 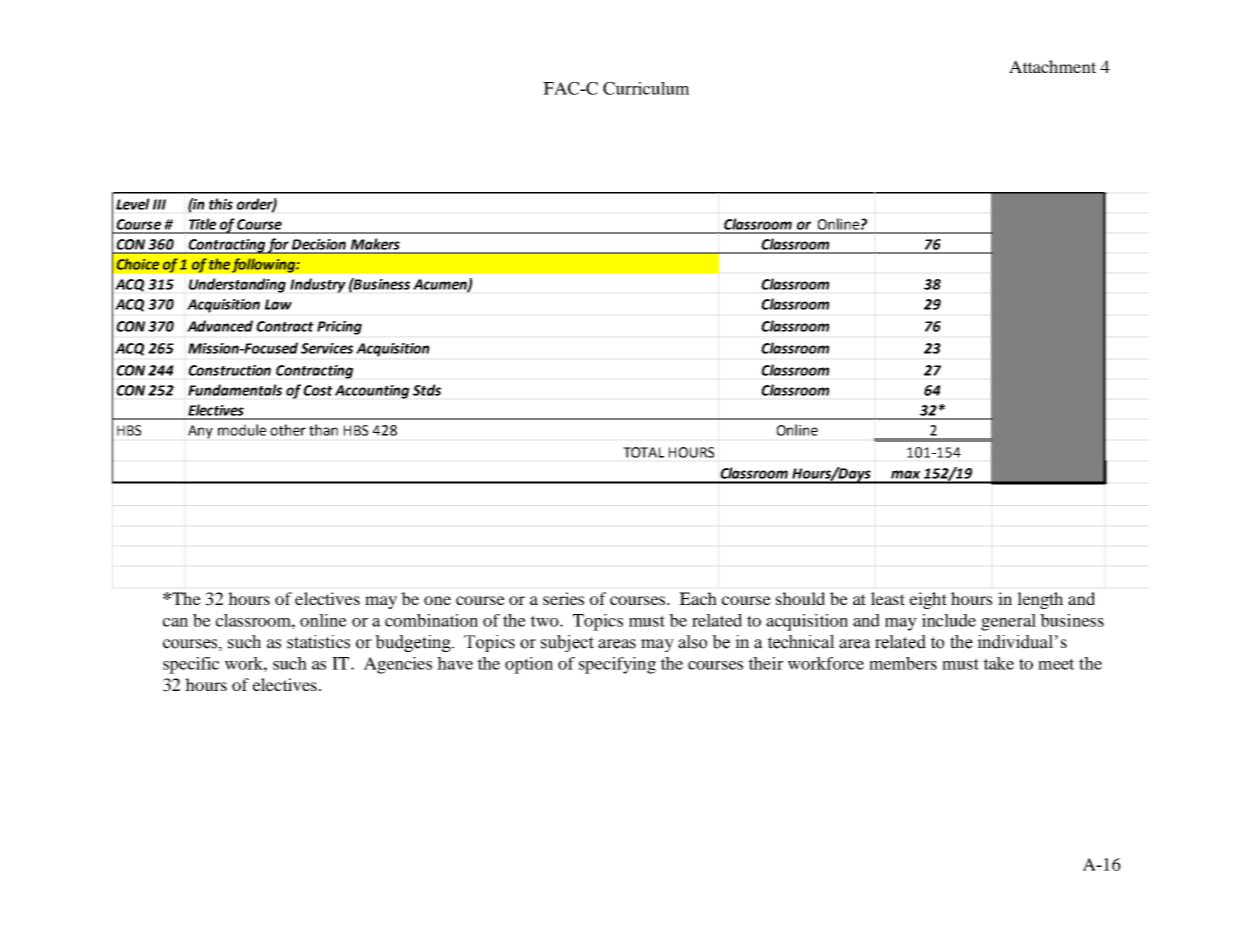 What do you see at coordinates (888, 598) in the screenshot?
I see `least` at bounding box center [888, 598].
